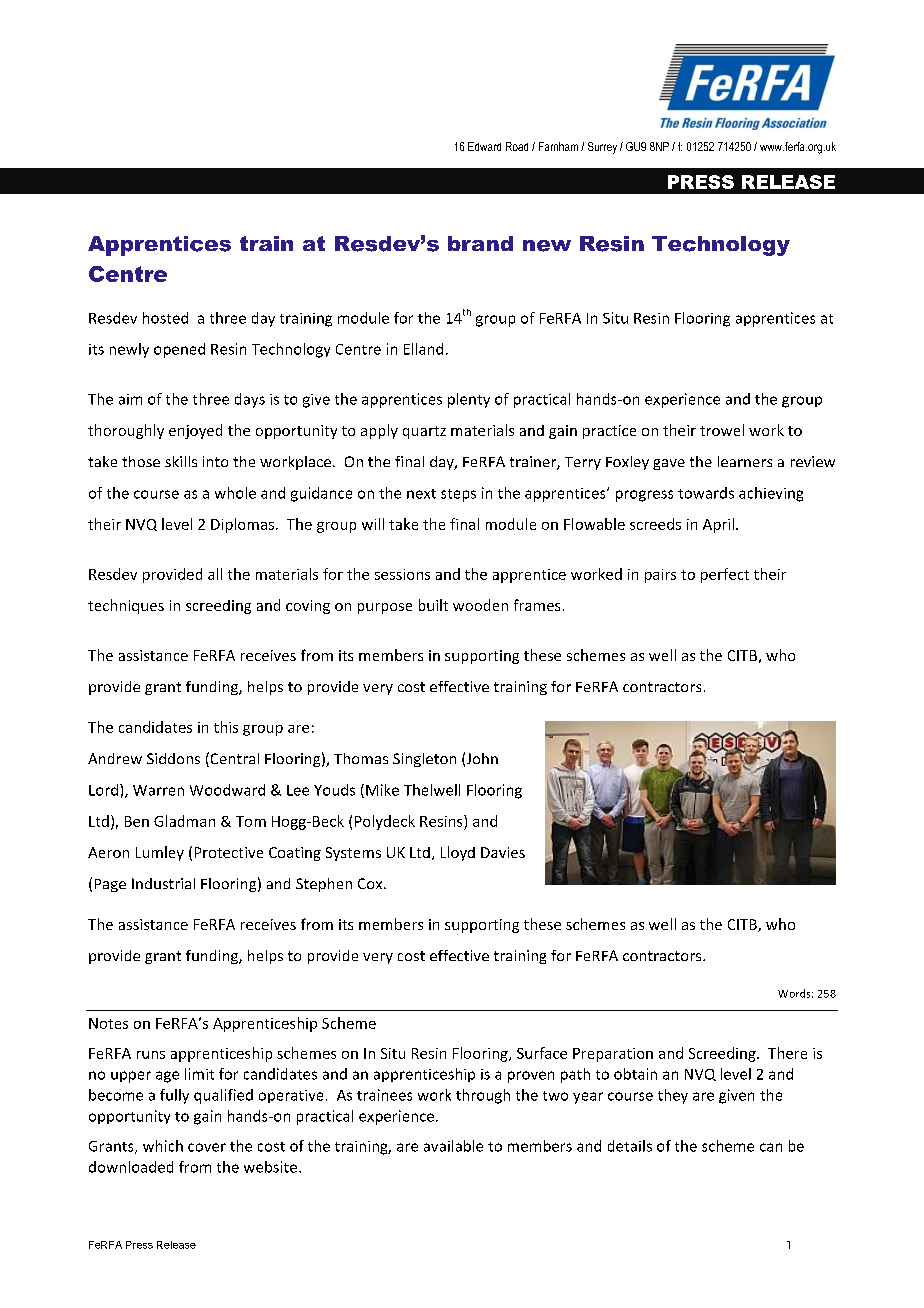  What do you see at coordinates (484, 146) in the image?
I see `Edward` at bounding box center [484, 146].
